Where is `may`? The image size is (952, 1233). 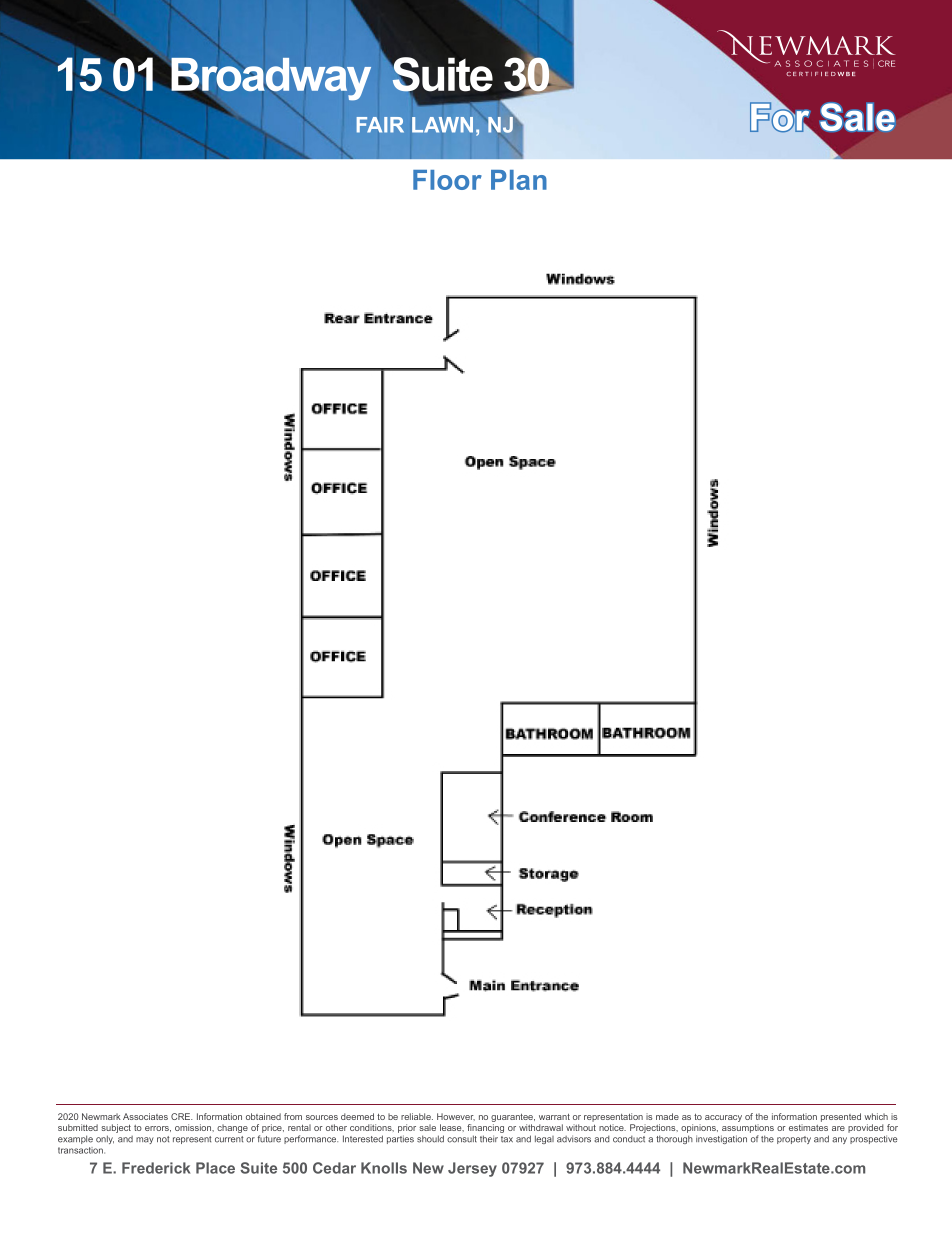 may is located at coordinates (145, 1140).
